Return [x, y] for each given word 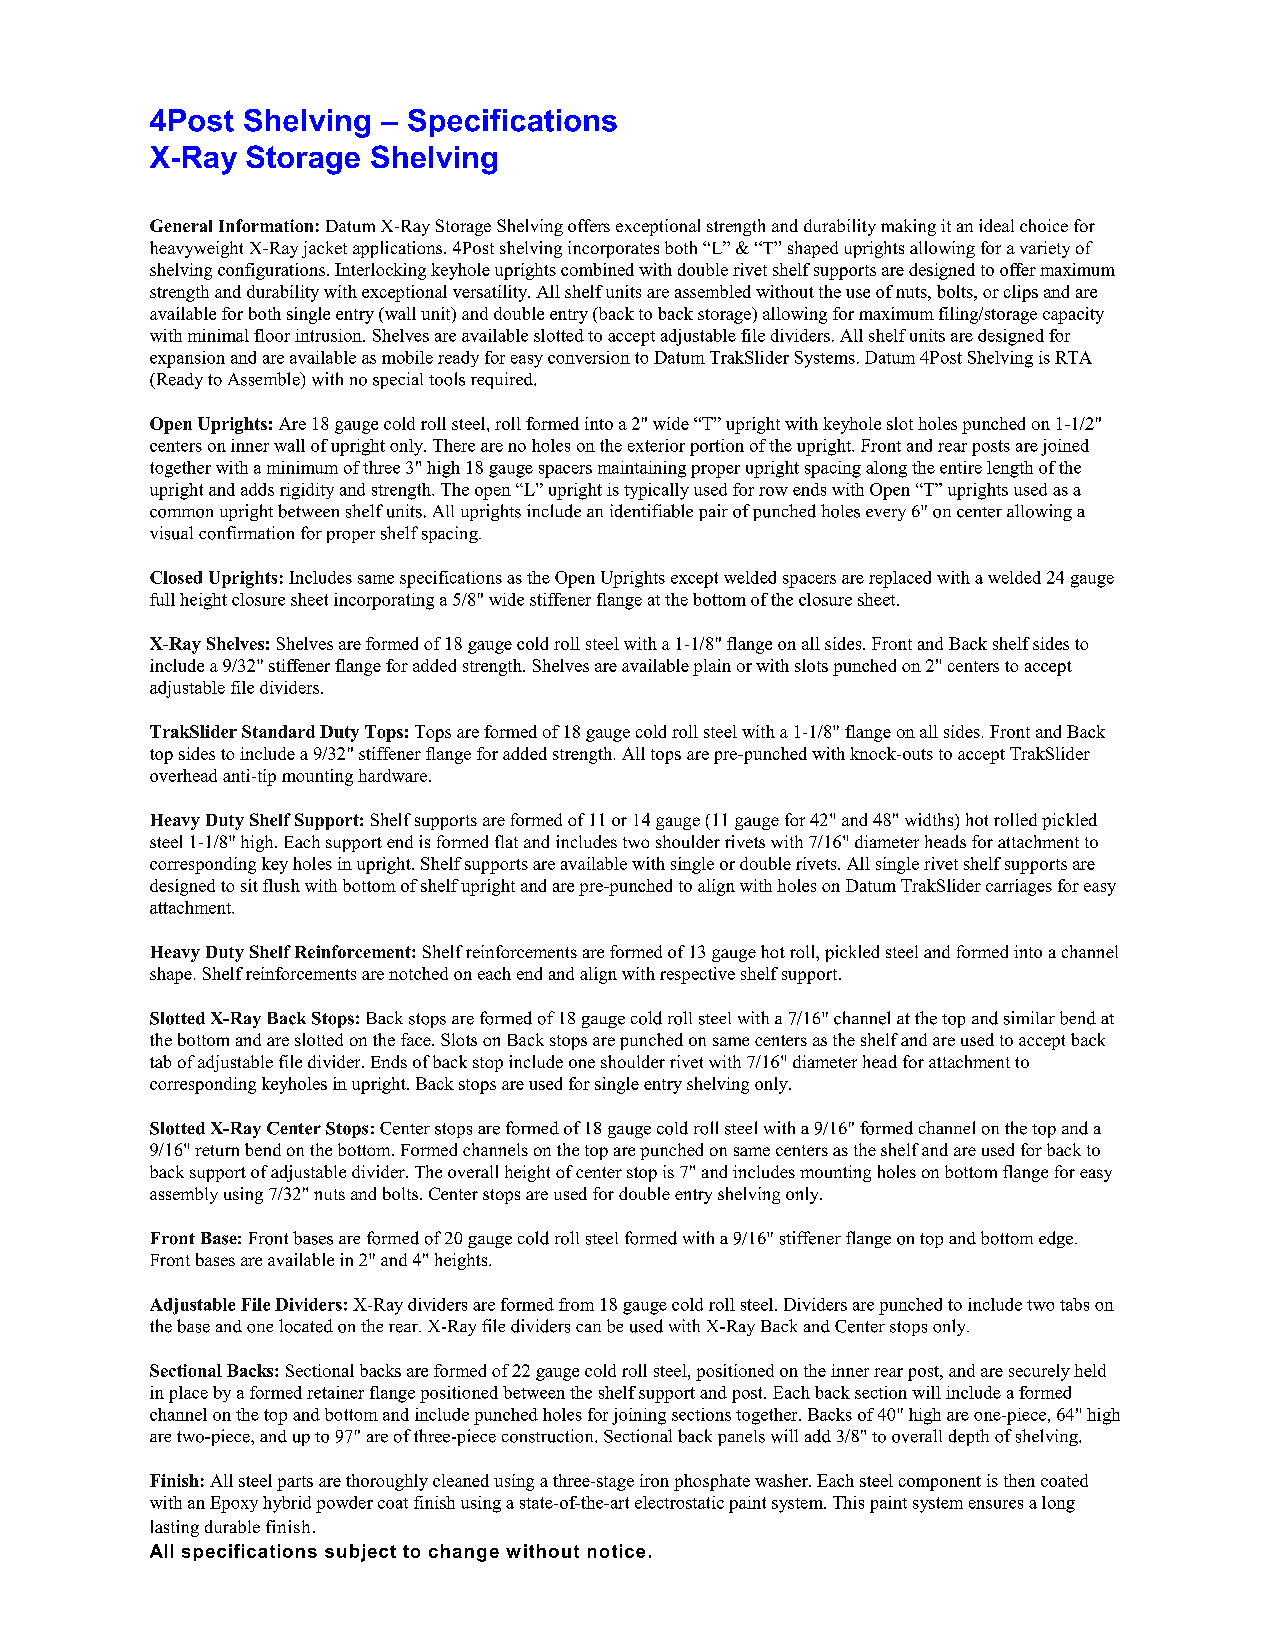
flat [506, 841]
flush [281, 885]
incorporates [613, 249]
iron [654, 1480]
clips [1021, 293]
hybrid [287, 1504]
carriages [1019, 887]
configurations [273, 271]
